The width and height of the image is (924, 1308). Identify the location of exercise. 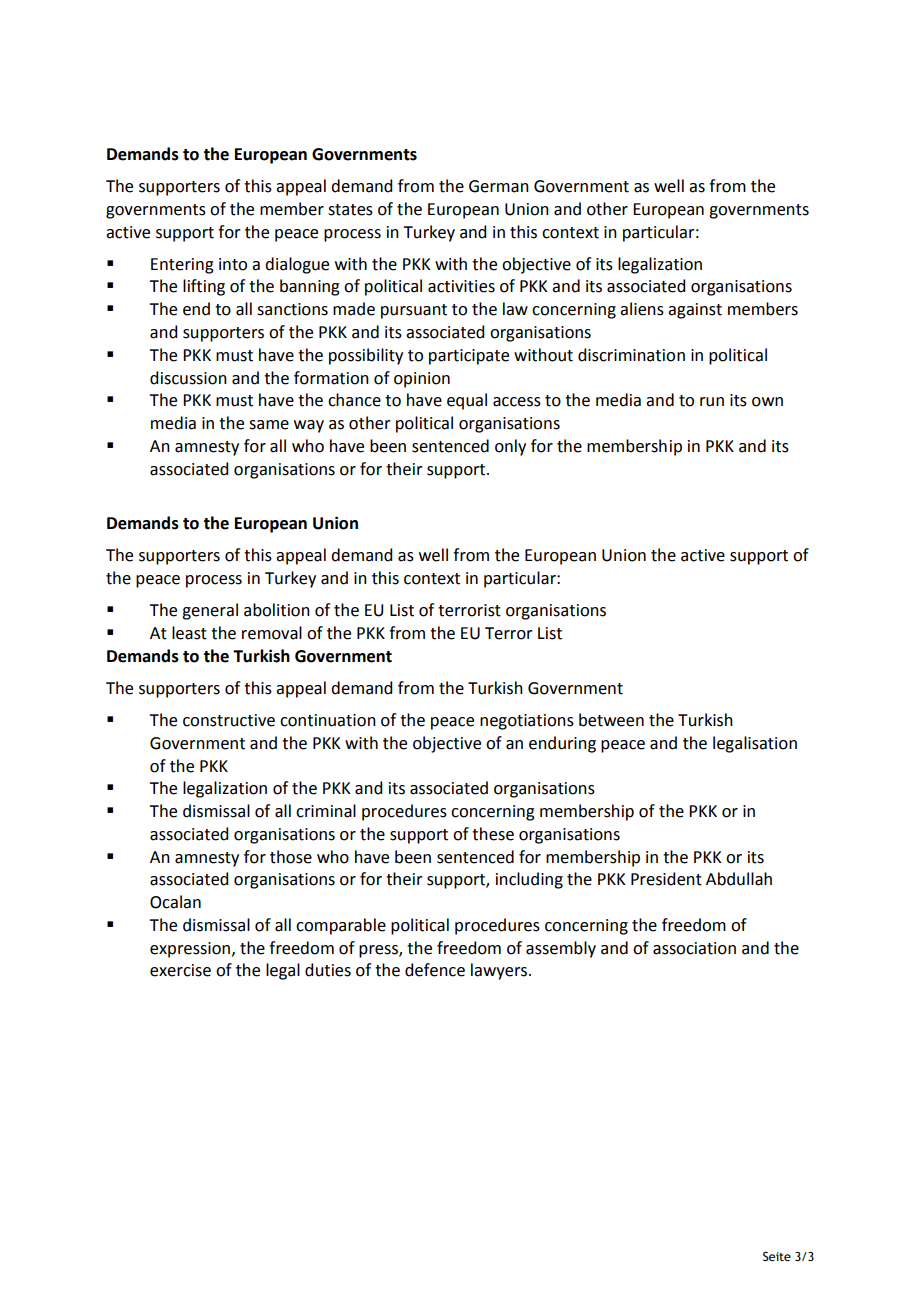
(180, 970).
